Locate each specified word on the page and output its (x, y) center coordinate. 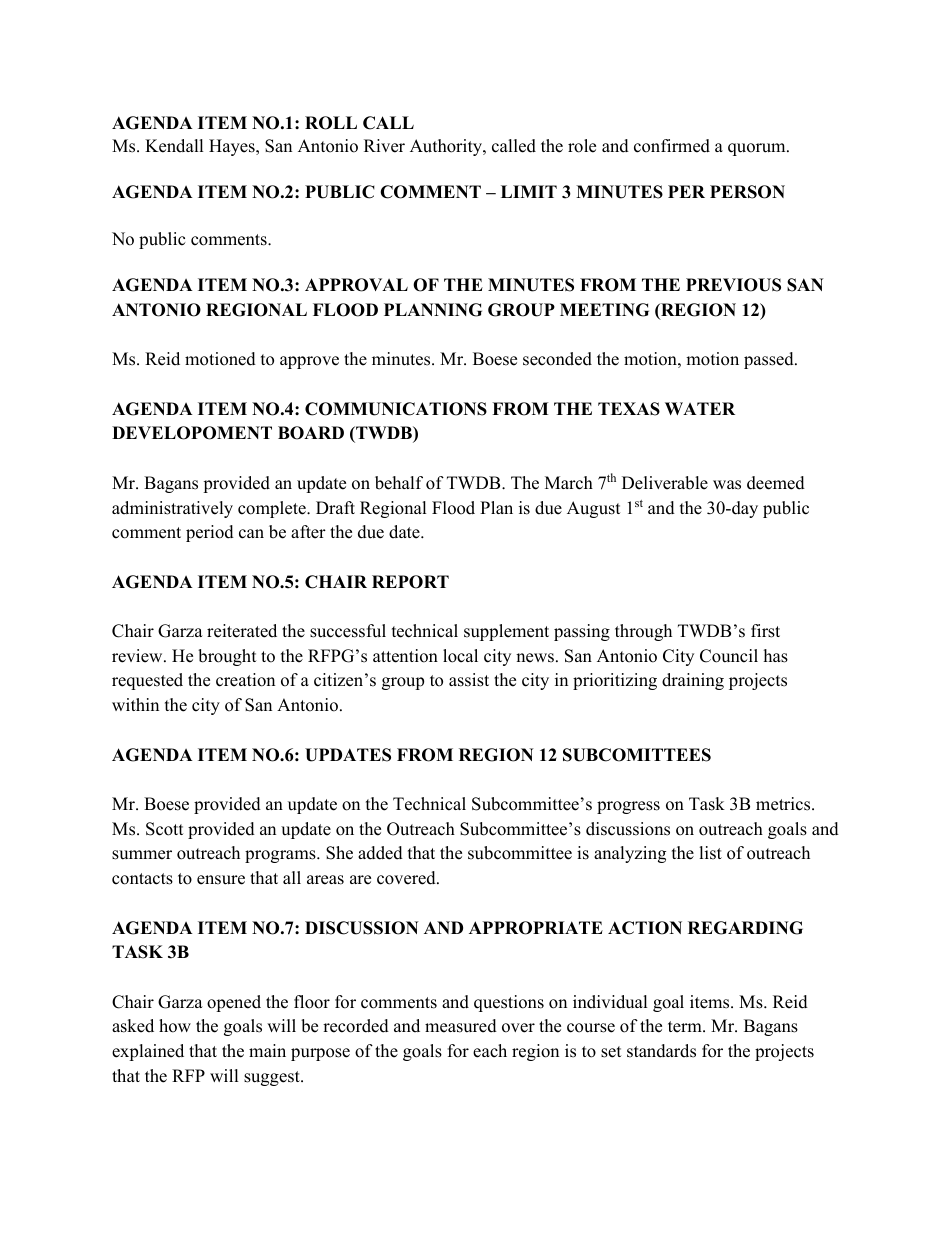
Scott (165, 829)
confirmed (672, 146)
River (384, 146)
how (175, 1026)
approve (309, 362)
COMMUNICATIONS (396, 409)
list (710, 853)
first (765, 631)
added (380, 853)
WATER (700, 408)
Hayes (233, 147)
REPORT (410, 582)
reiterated (242, 631)
